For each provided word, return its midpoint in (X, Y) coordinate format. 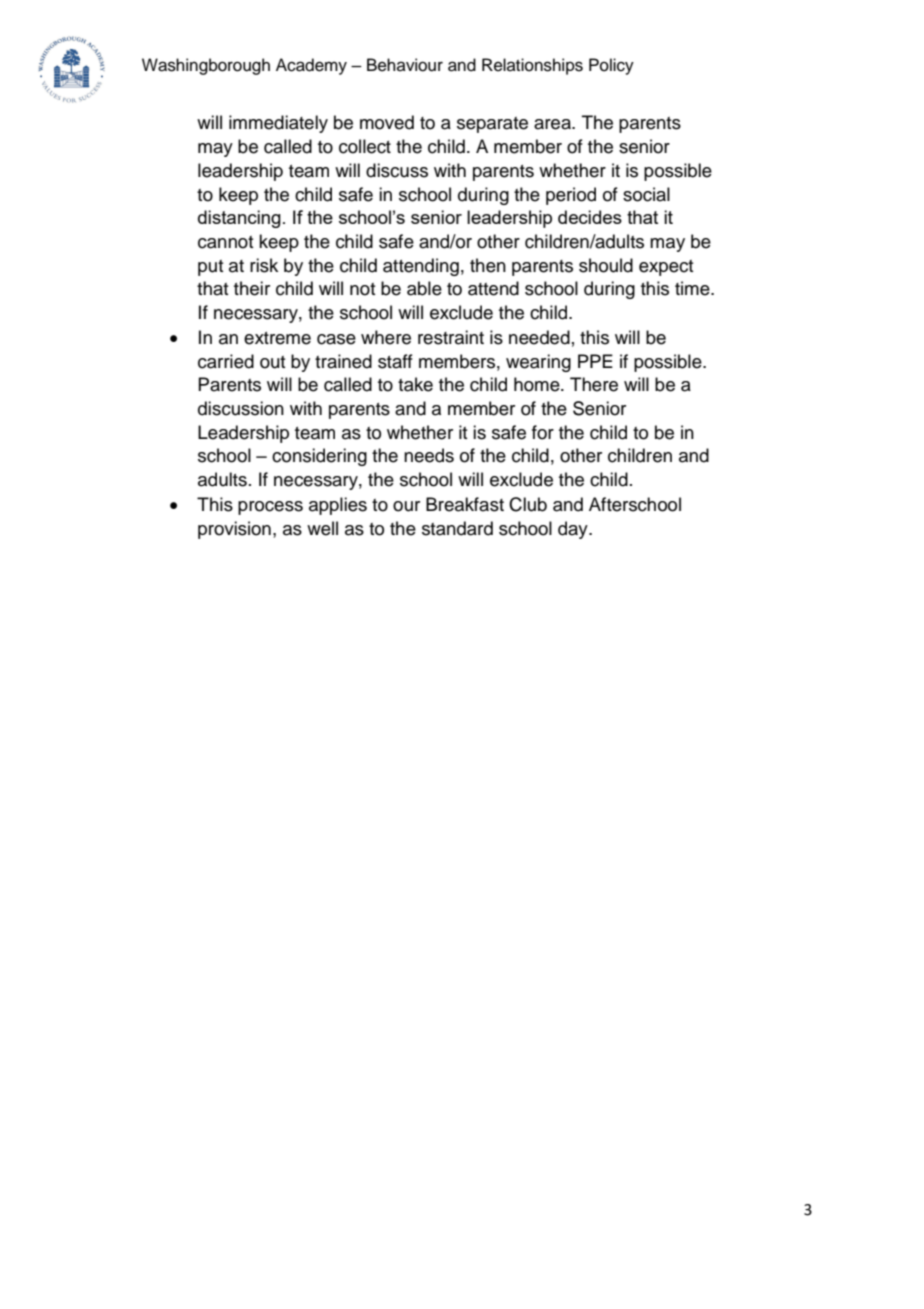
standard (457, 528)
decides (590, 217)
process (270, 508)
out (273, 362)
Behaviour (405, 65)
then (488, 265)
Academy (311, 66)
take (415, 384)
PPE (595, 361)
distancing (239, 219)
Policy (611, 66)
